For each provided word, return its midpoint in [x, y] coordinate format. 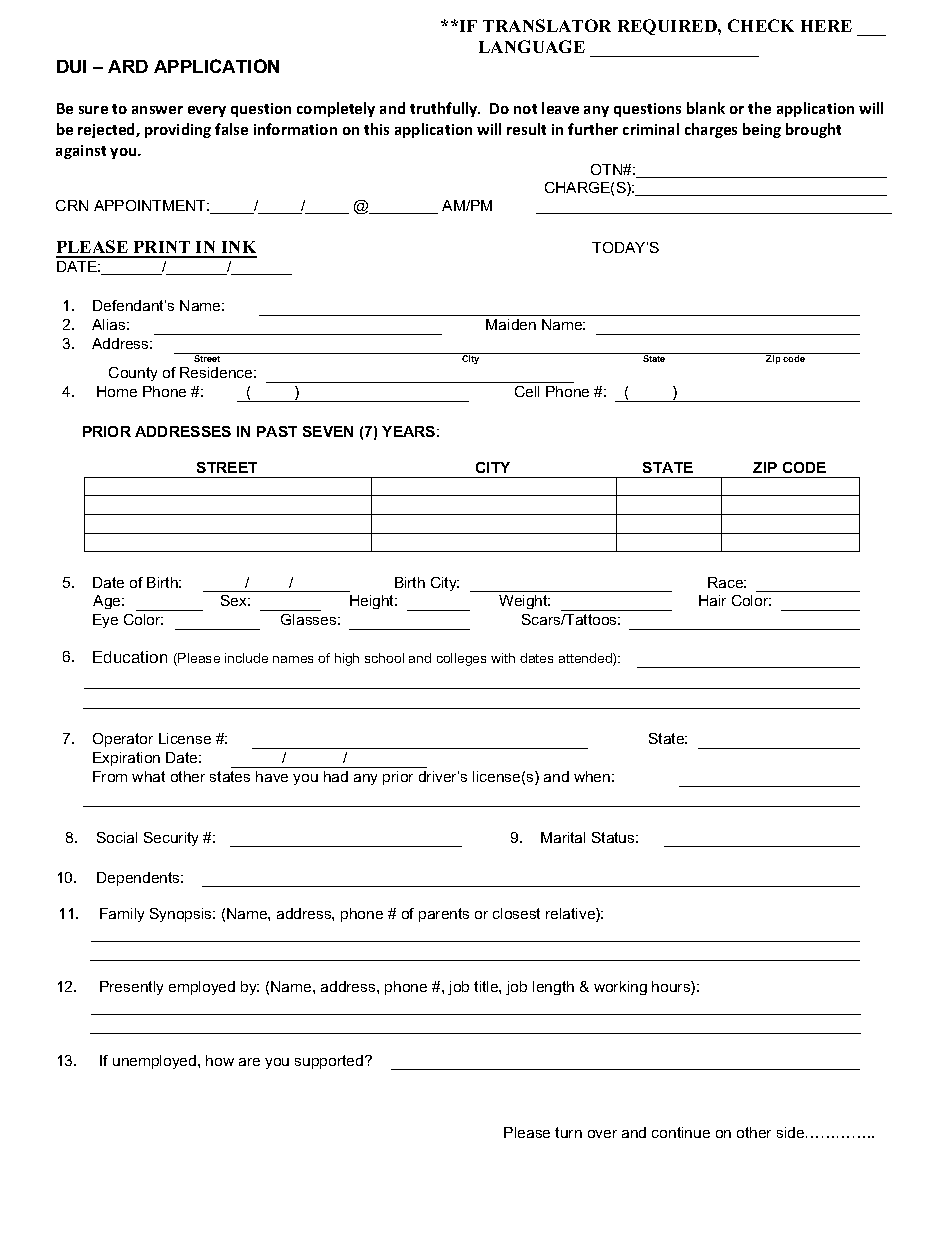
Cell [527, 391]
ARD [128, 66]
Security [171, 839]
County [133, 374]
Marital [563, 837]
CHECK [761, 25]
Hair [712, 600]
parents [444, 915]
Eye [105, 621]
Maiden [511, 324]
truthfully [445, 109]
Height [373, 602]
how [220, 1060]
